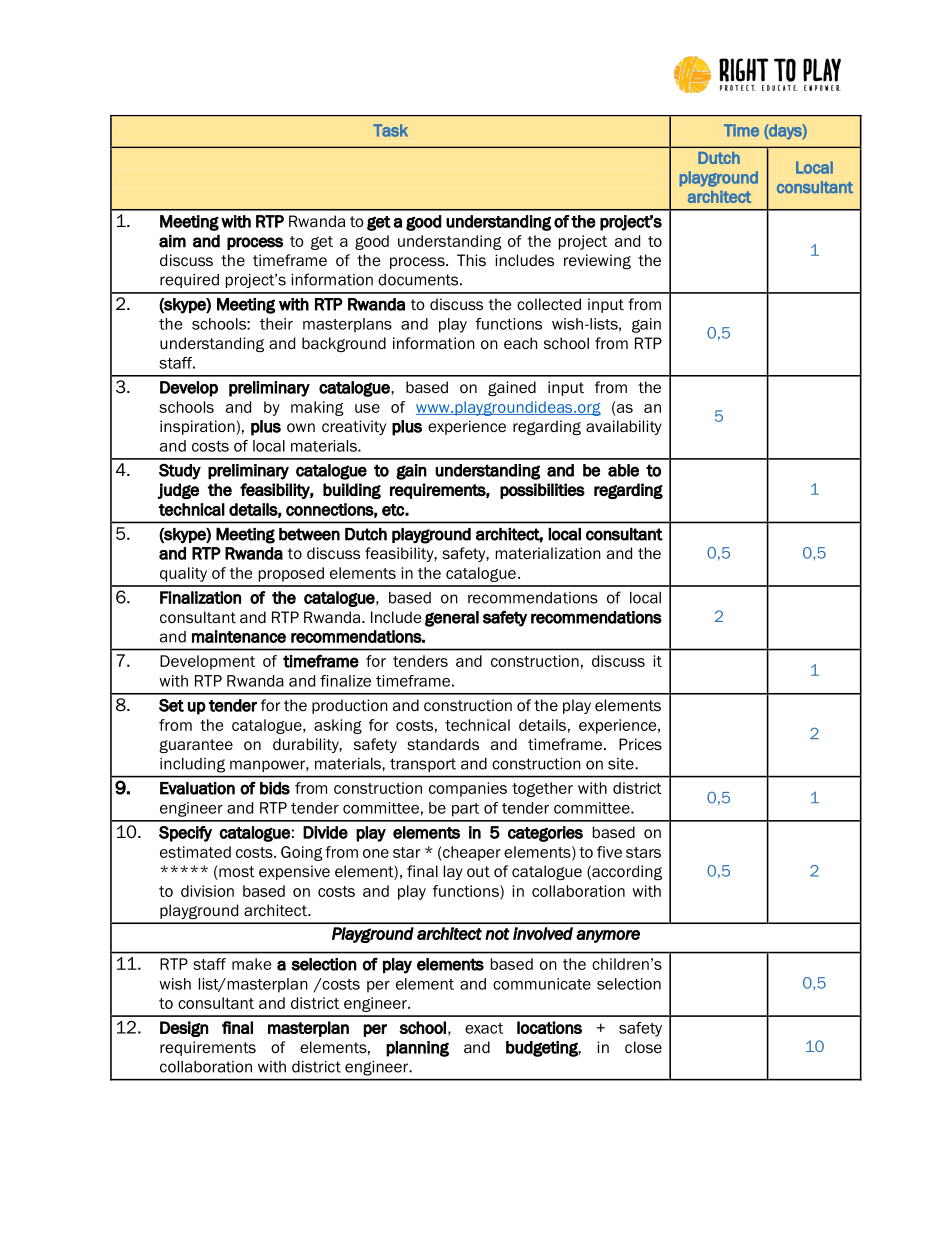 This page has width=952, height=1233. I want to click on possibilities, so click(542, 491).
